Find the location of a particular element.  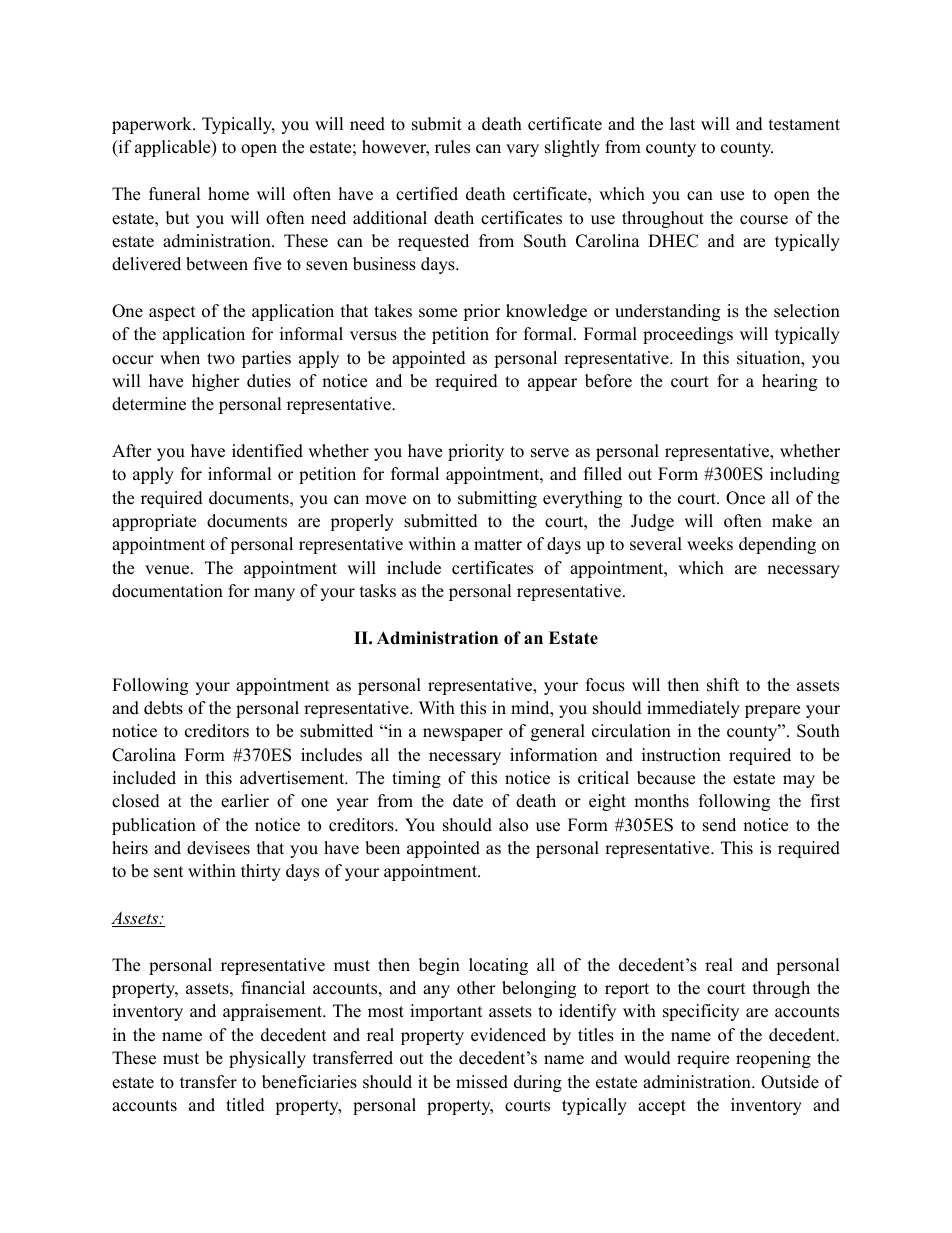

also is located at coordinates (513, 825).
